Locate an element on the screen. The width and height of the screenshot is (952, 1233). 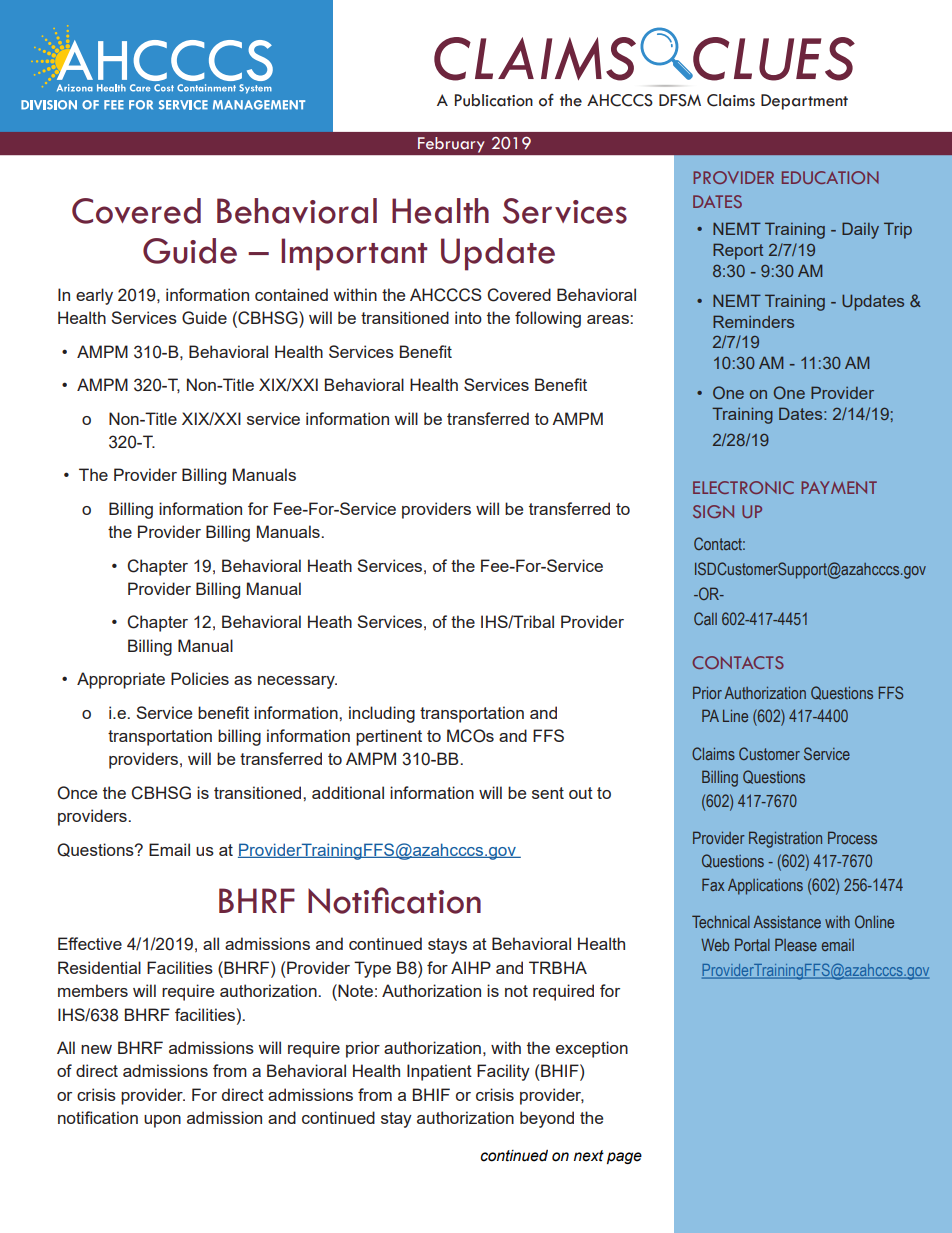
beyond is located at coordinates (547, 1119).
